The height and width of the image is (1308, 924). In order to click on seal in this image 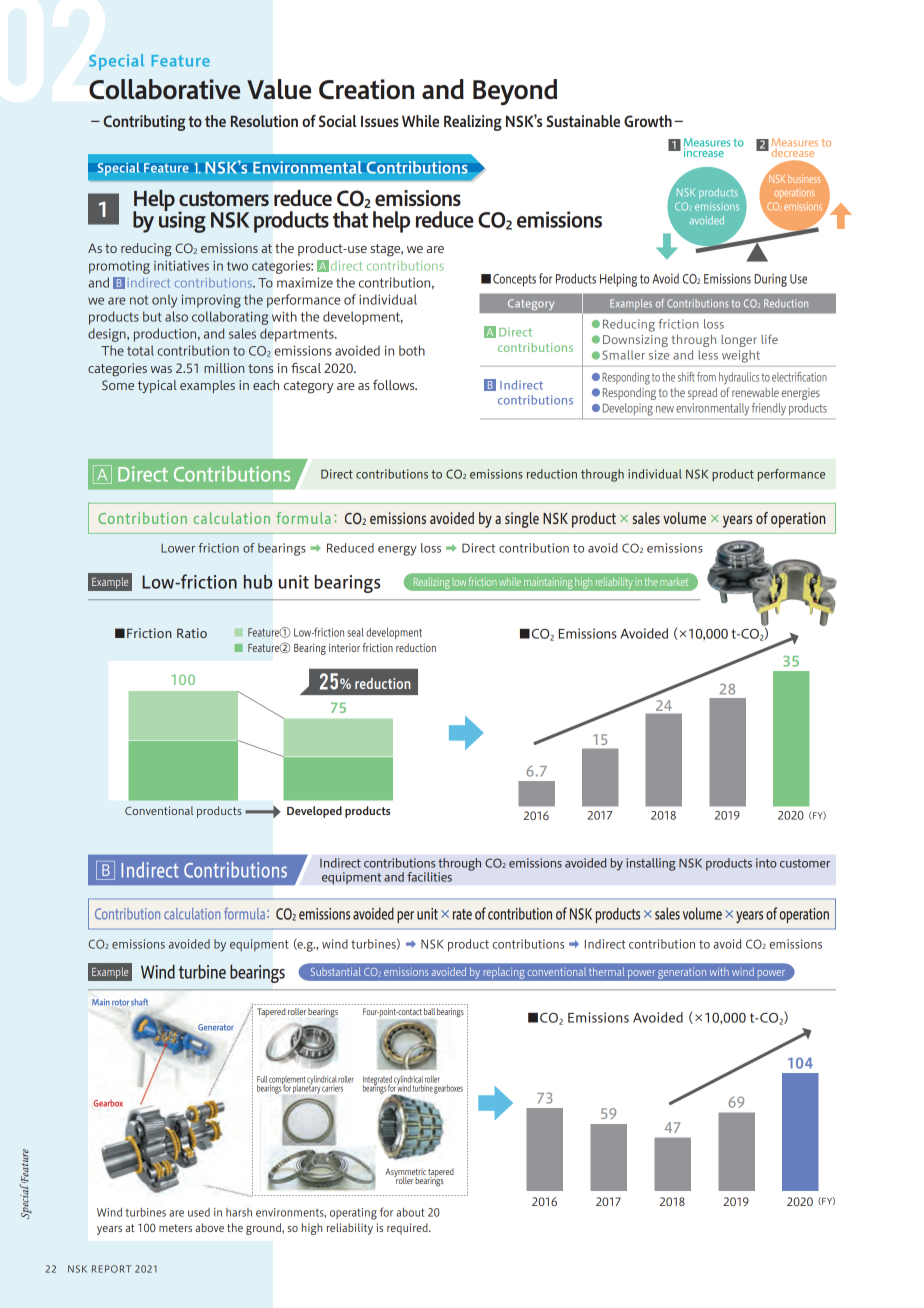, I will do `click(355, 632)`.
